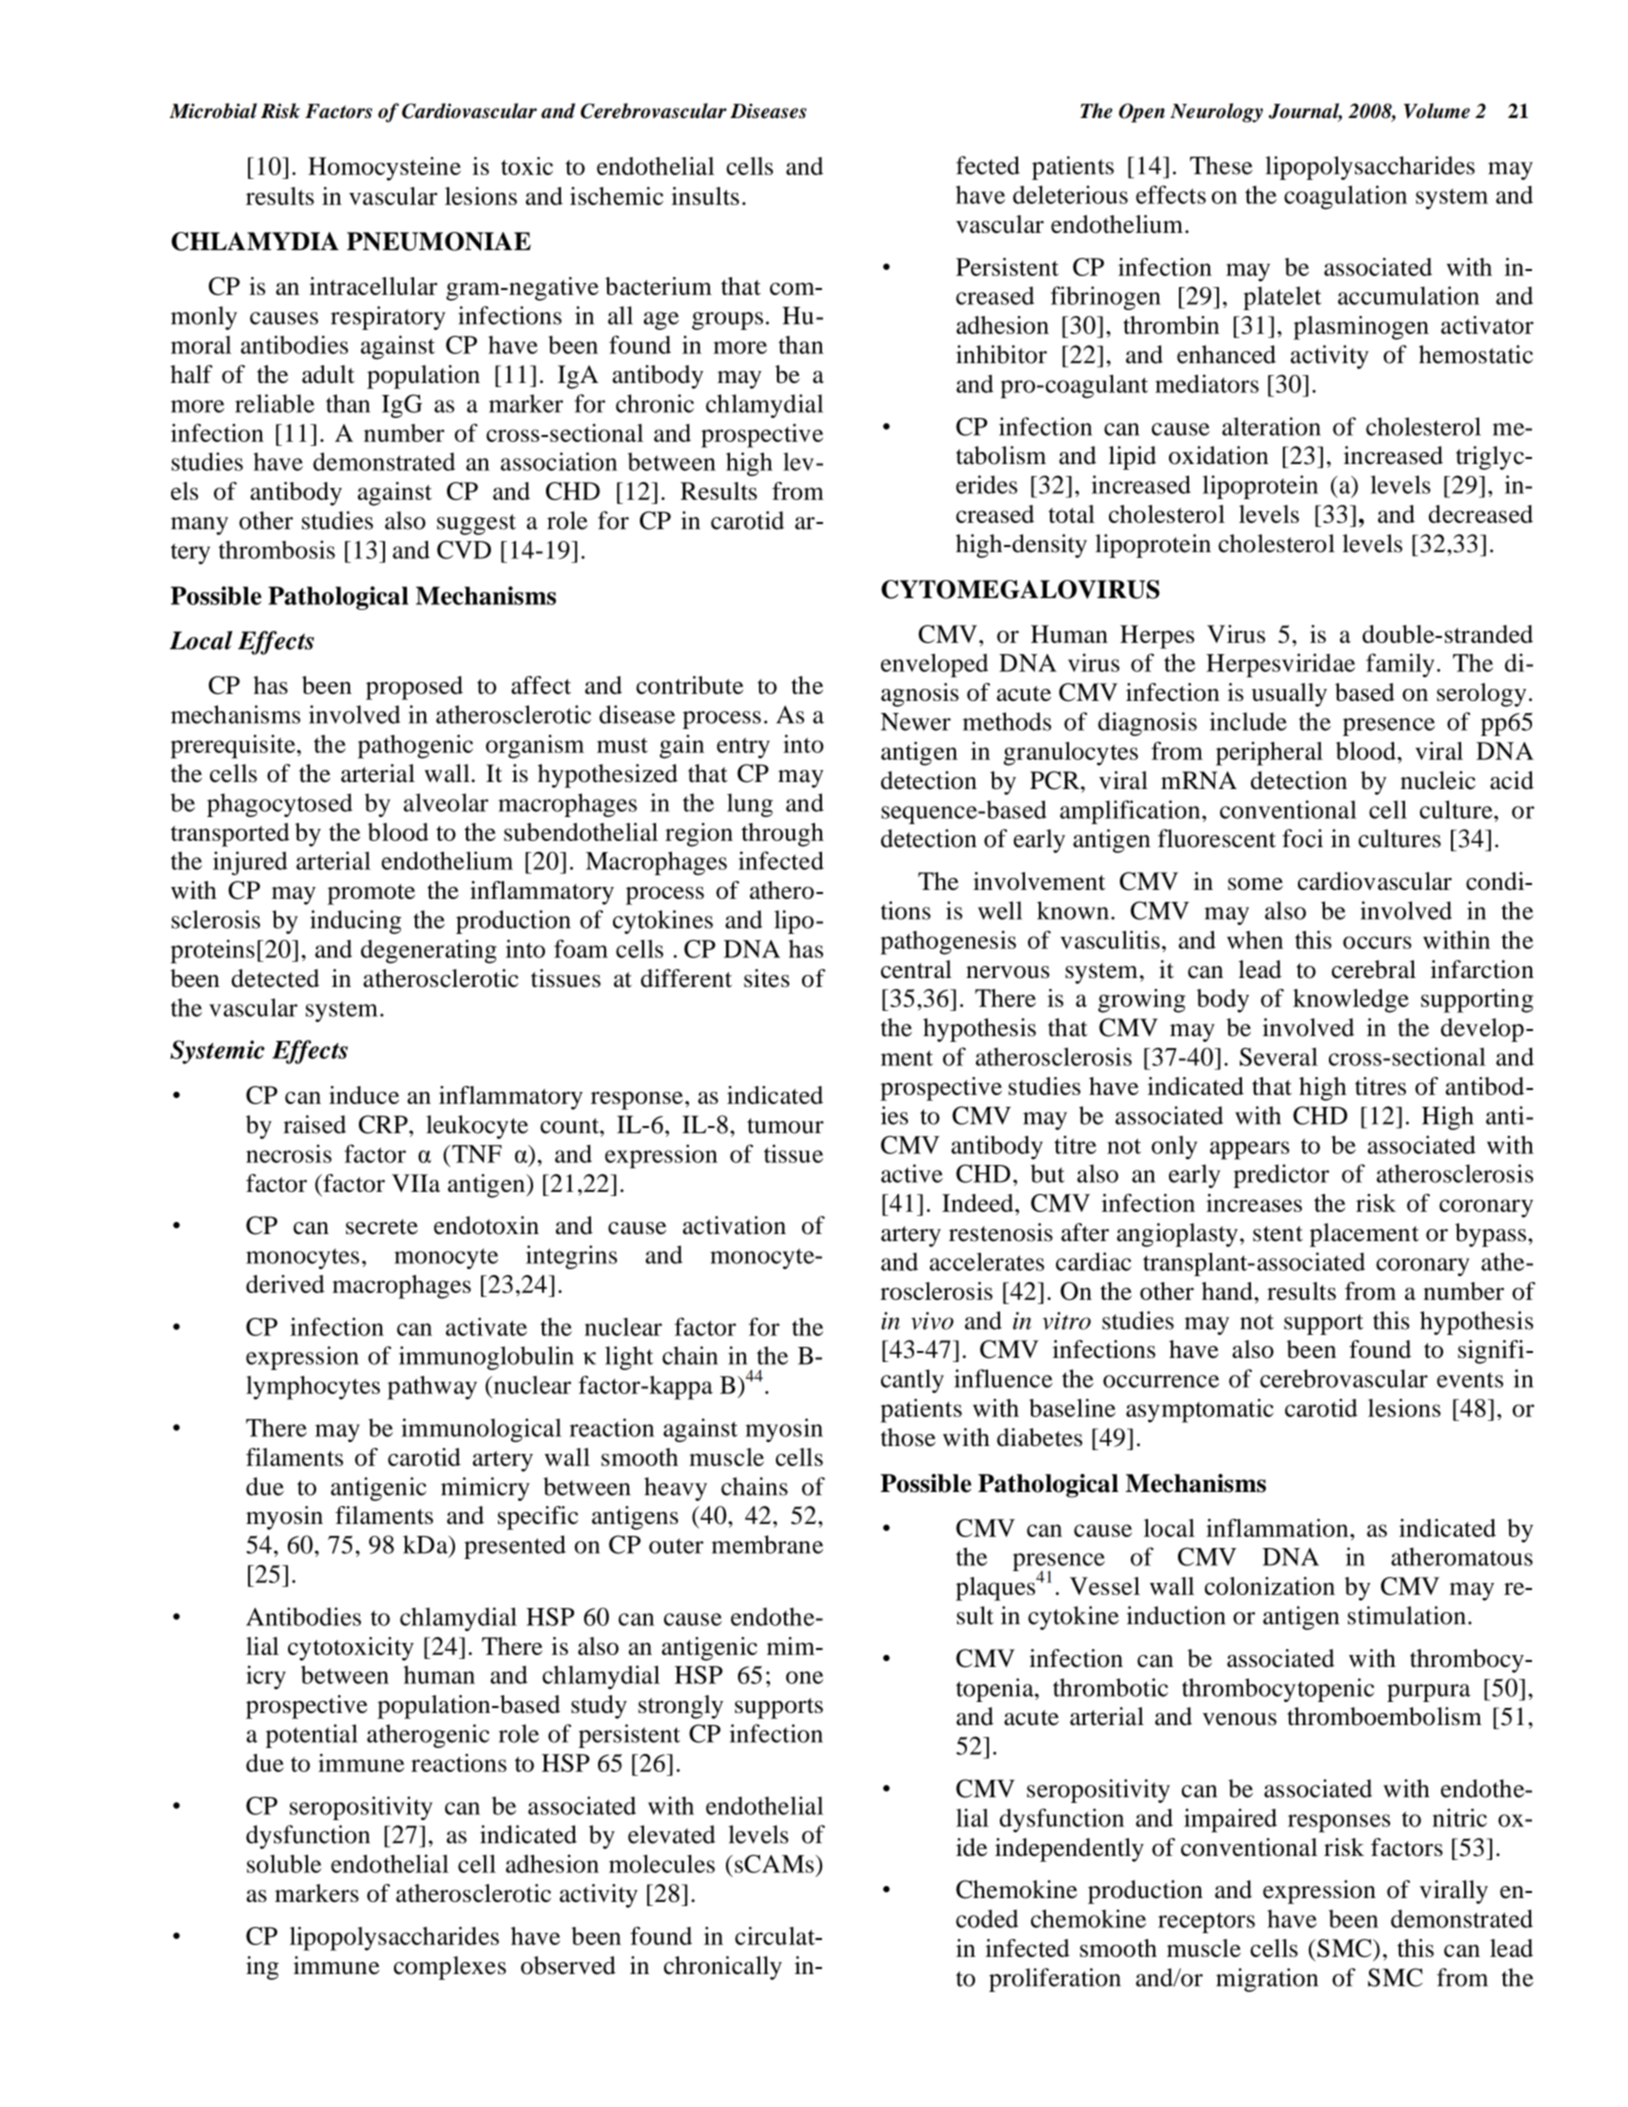 This image has height=2107, width=1628. What do you see at coordinates (916, 969) in the image?
I see `central` at bounding box center [916, 969].
